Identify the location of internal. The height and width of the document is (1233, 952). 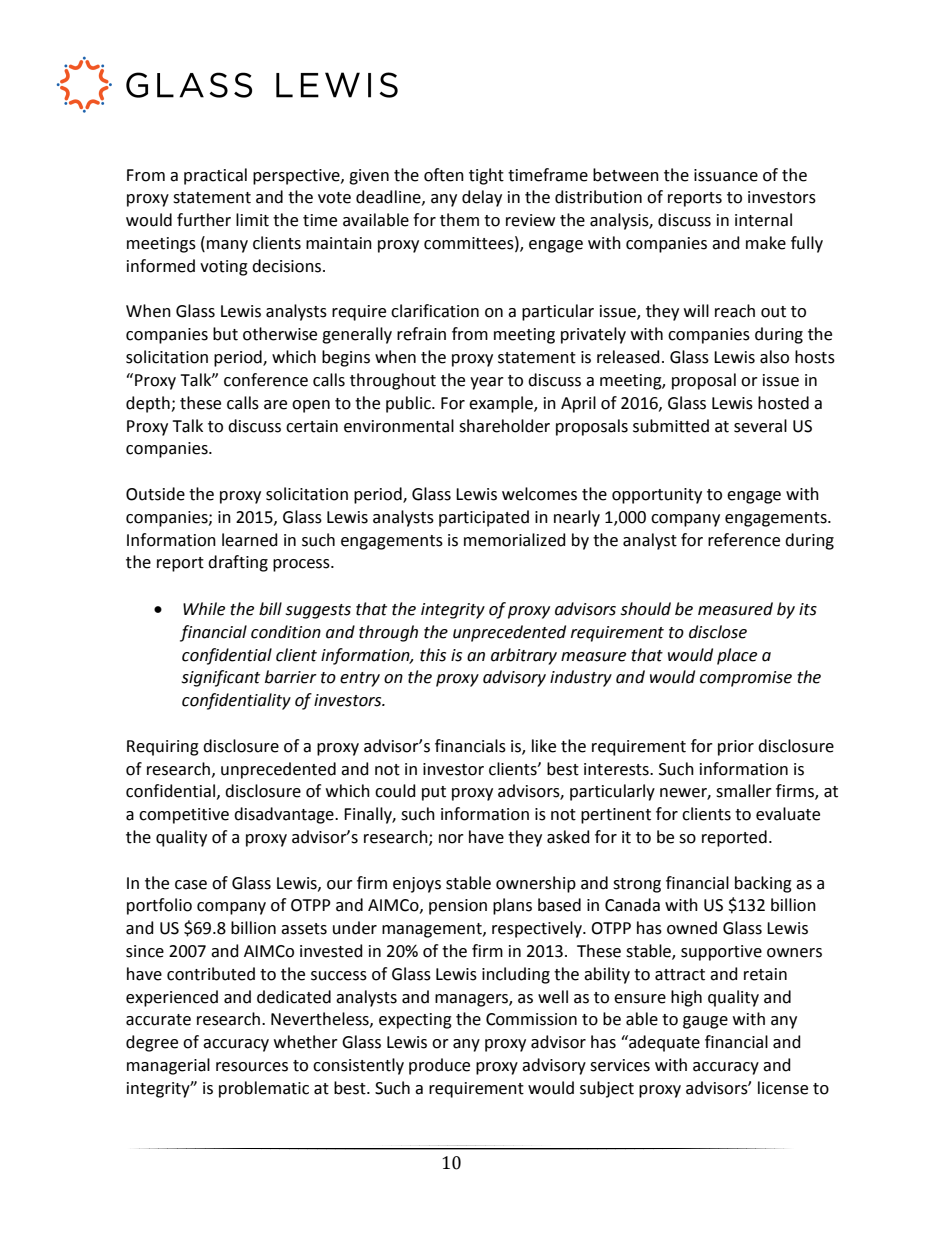
(763, 220).
